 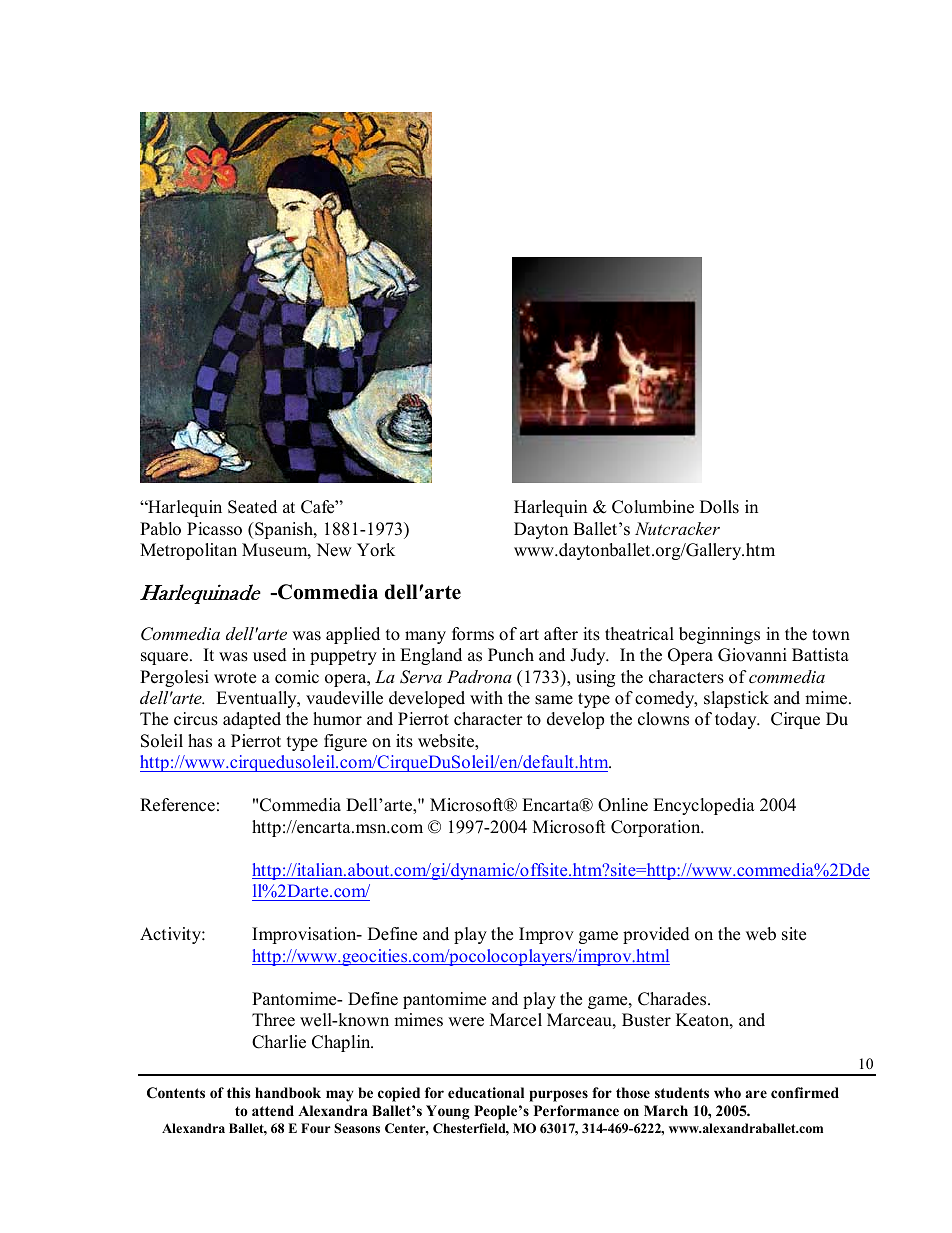 What do you see at coordinates (214, 529) in the screenshot?
I see `Picasso` at bounding box center [214, 529].
